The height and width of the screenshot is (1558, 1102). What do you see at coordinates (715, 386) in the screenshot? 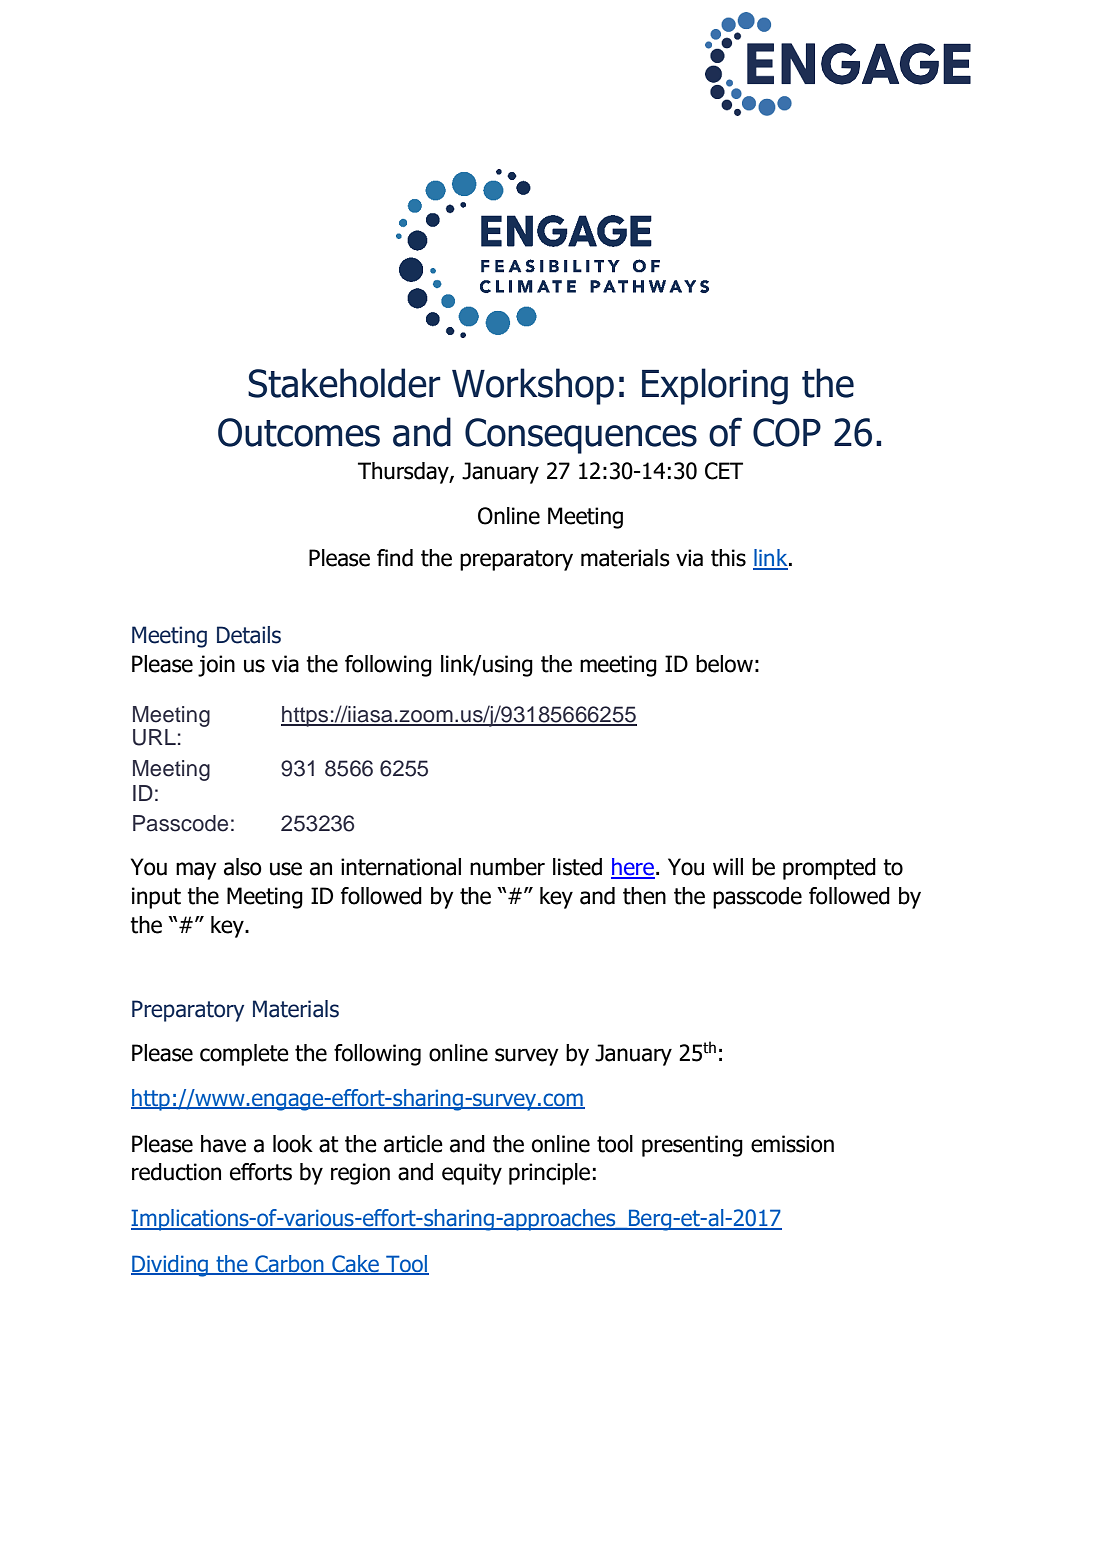
I see `Exploring` at bounding box center [715, 386].
